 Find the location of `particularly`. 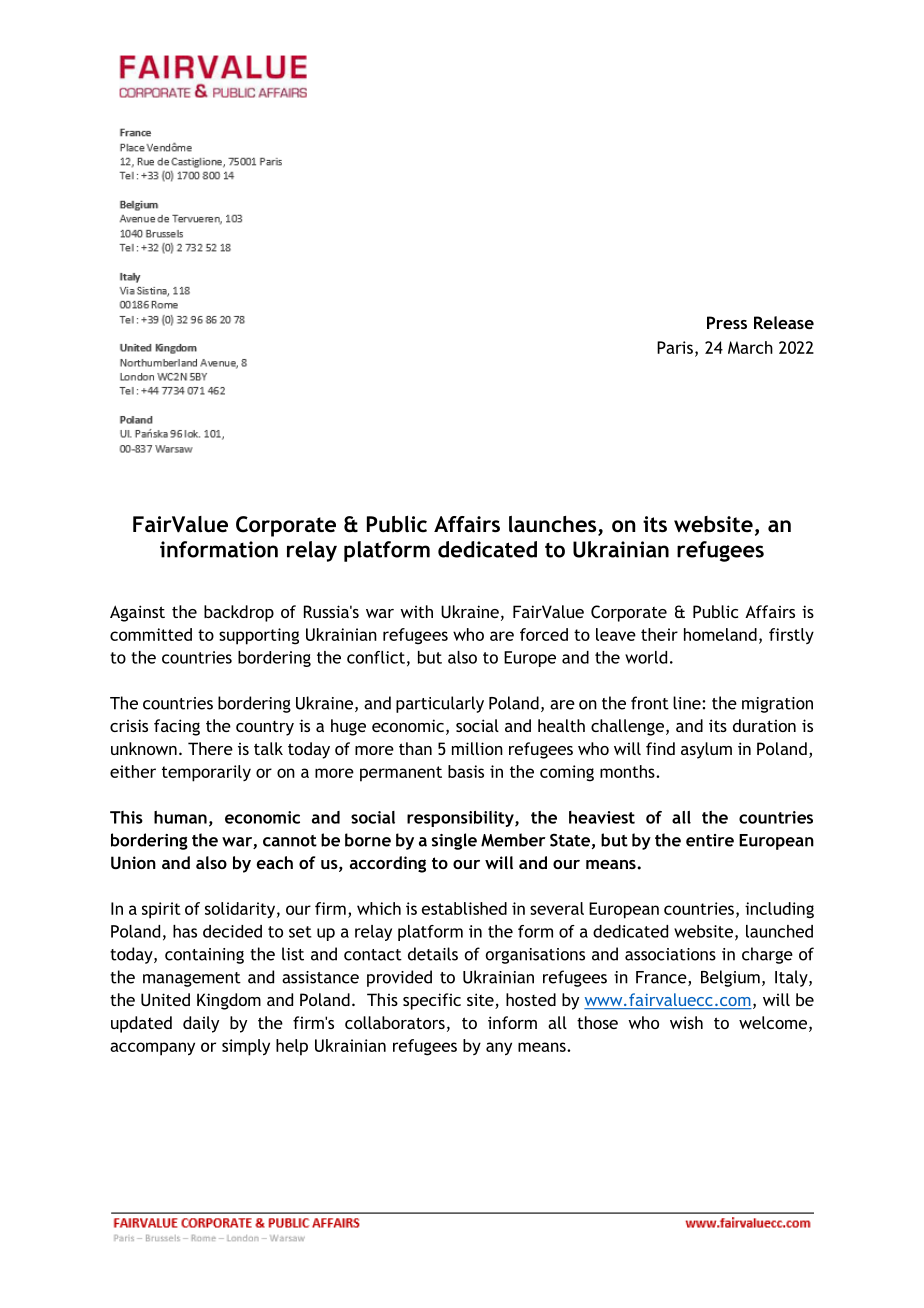

particularly is located at coordinates (440, 704).
